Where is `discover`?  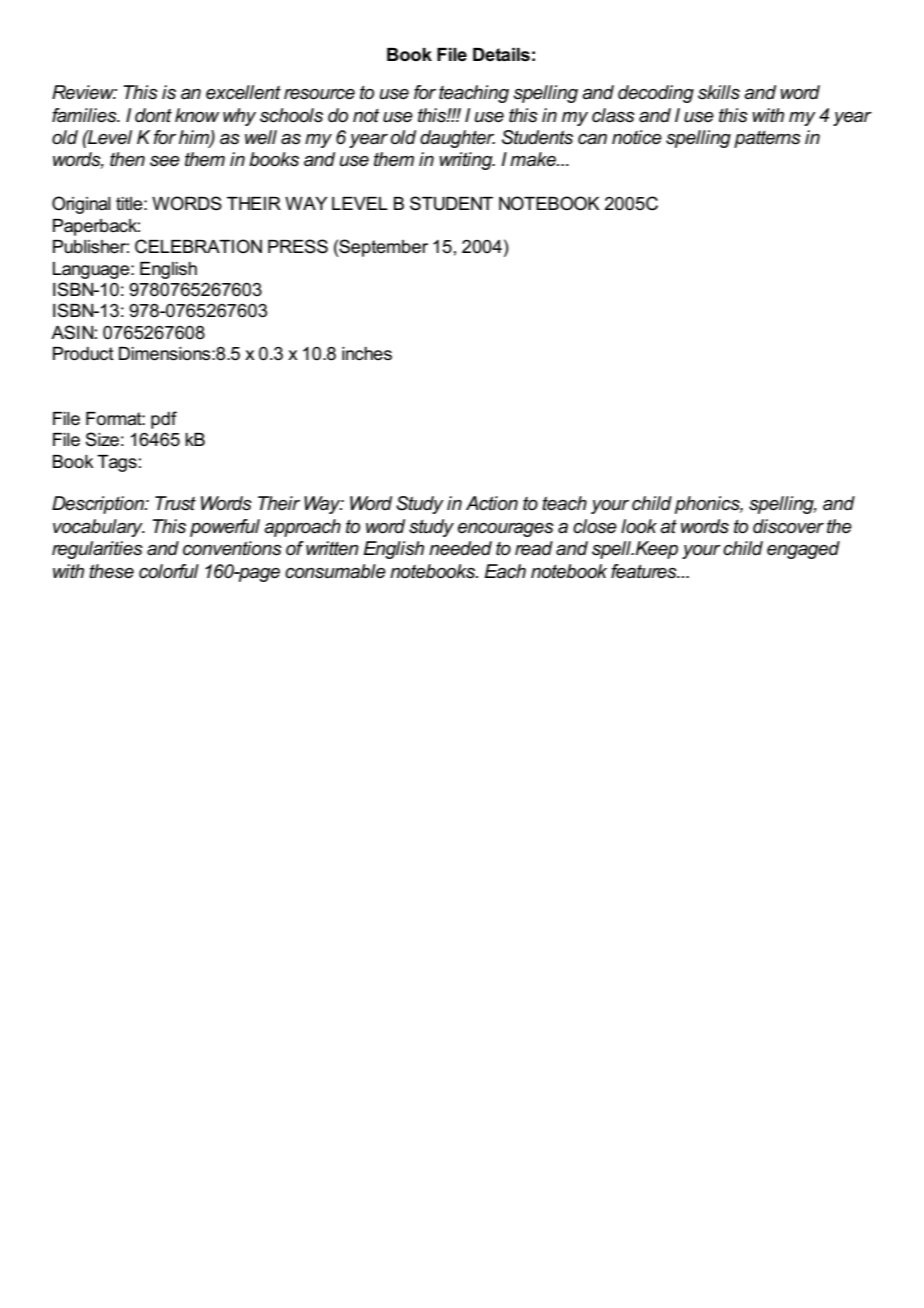
discover is located at coordinates (788, 526).
